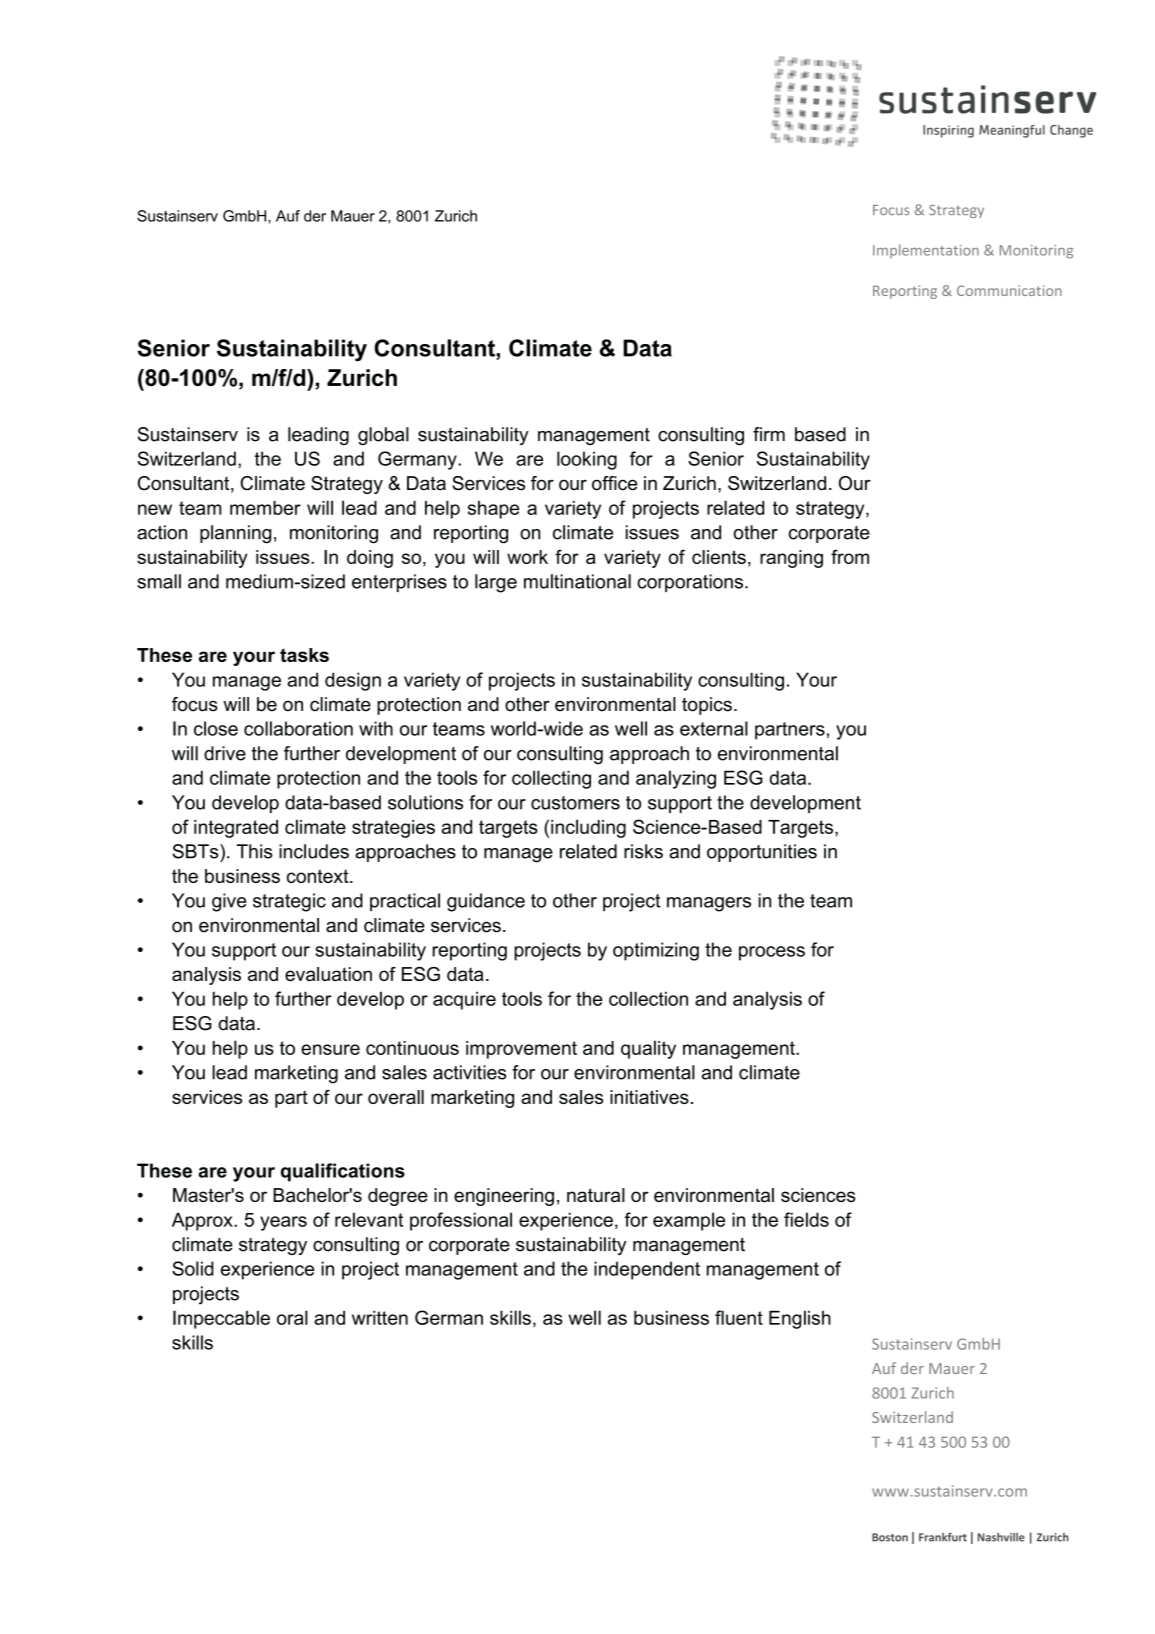 This screenshot has height=1634, width=1155. Describe the element at coordinates (649, 1097) in the screenshot. I see `initiatives` at that location.
